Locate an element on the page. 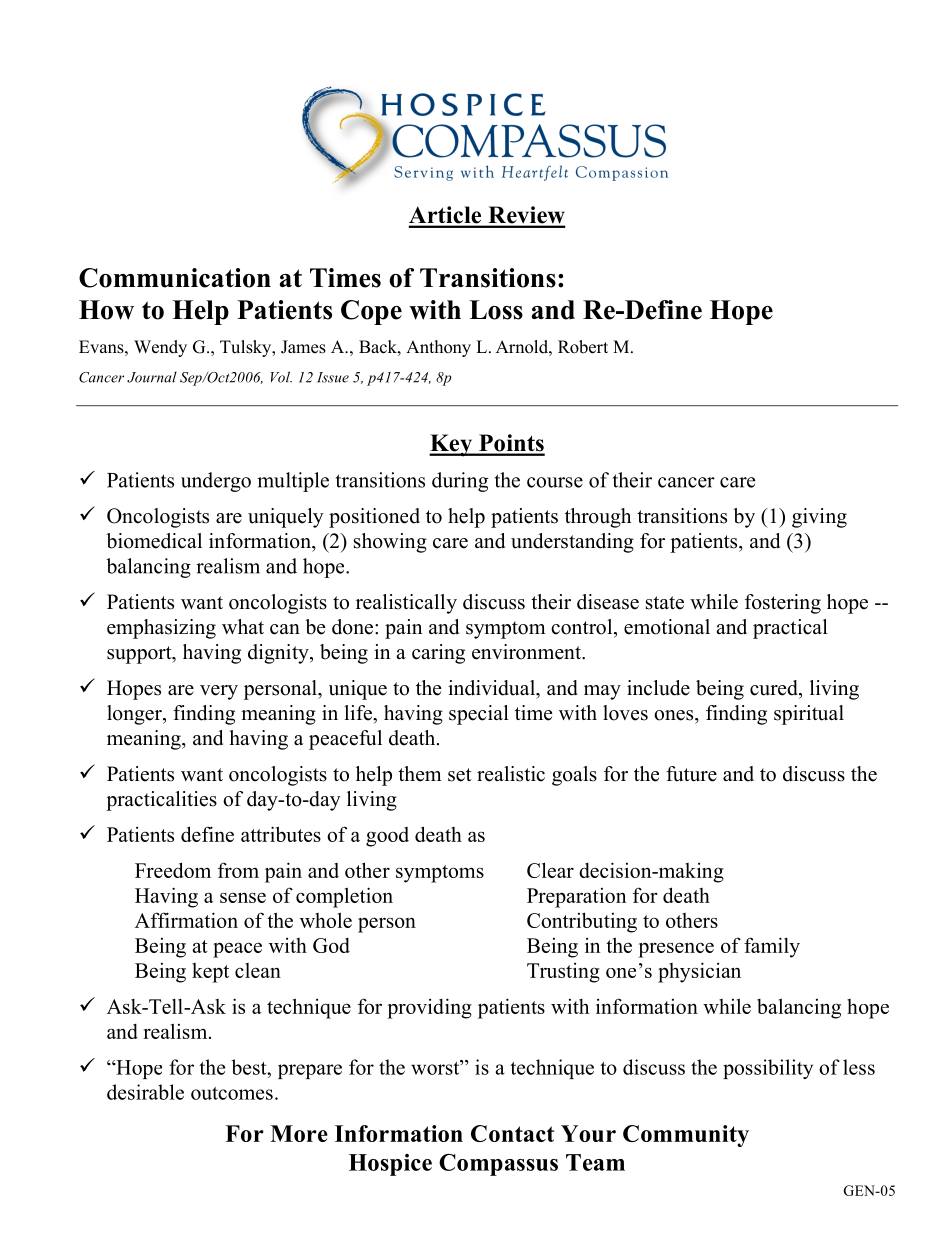  Communication is located at coordinates (175, 278).
